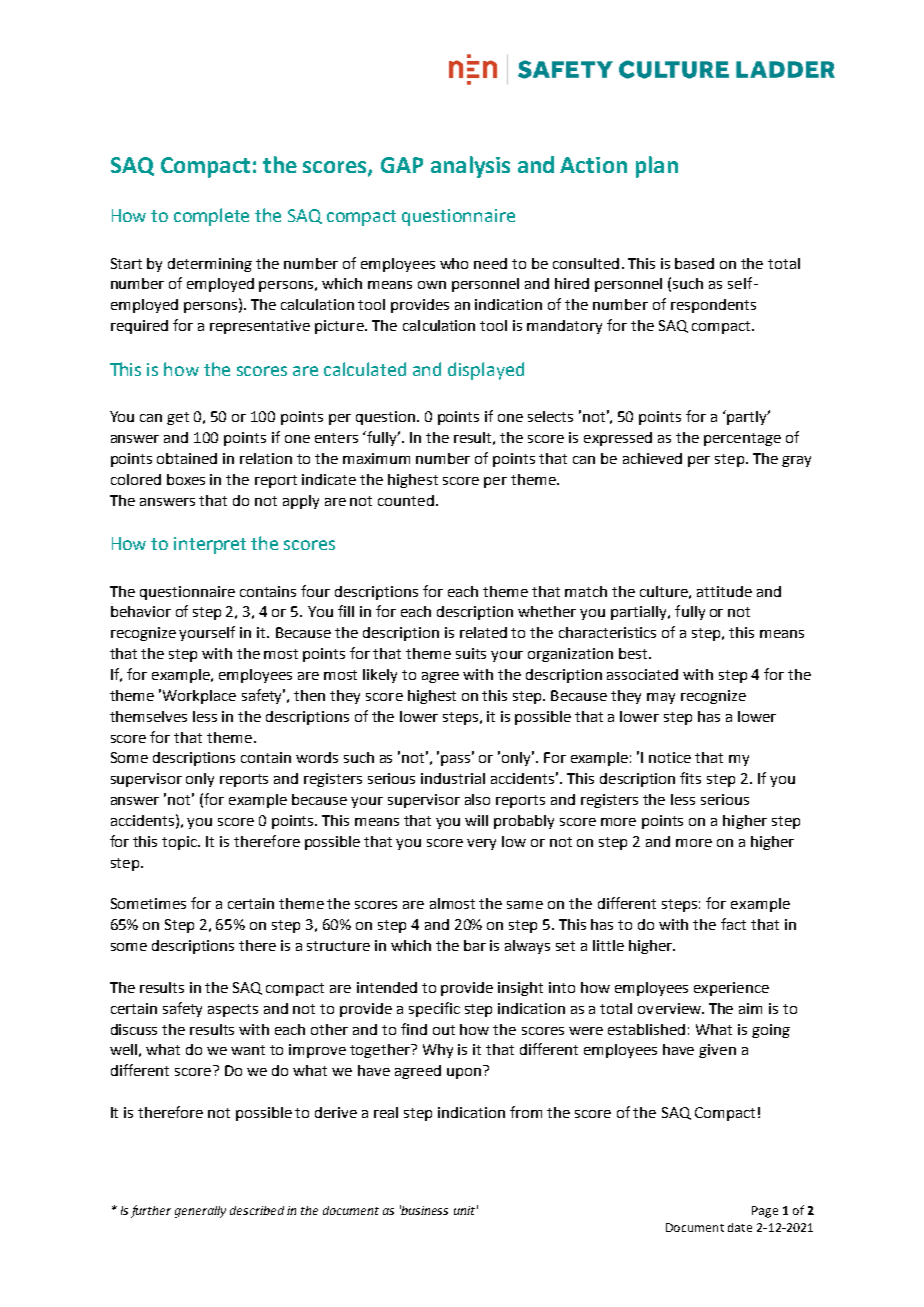 This page has height=1307, width=924. Describe the element at coordinates (657, 167) in the page. I see `plan` at that location.
